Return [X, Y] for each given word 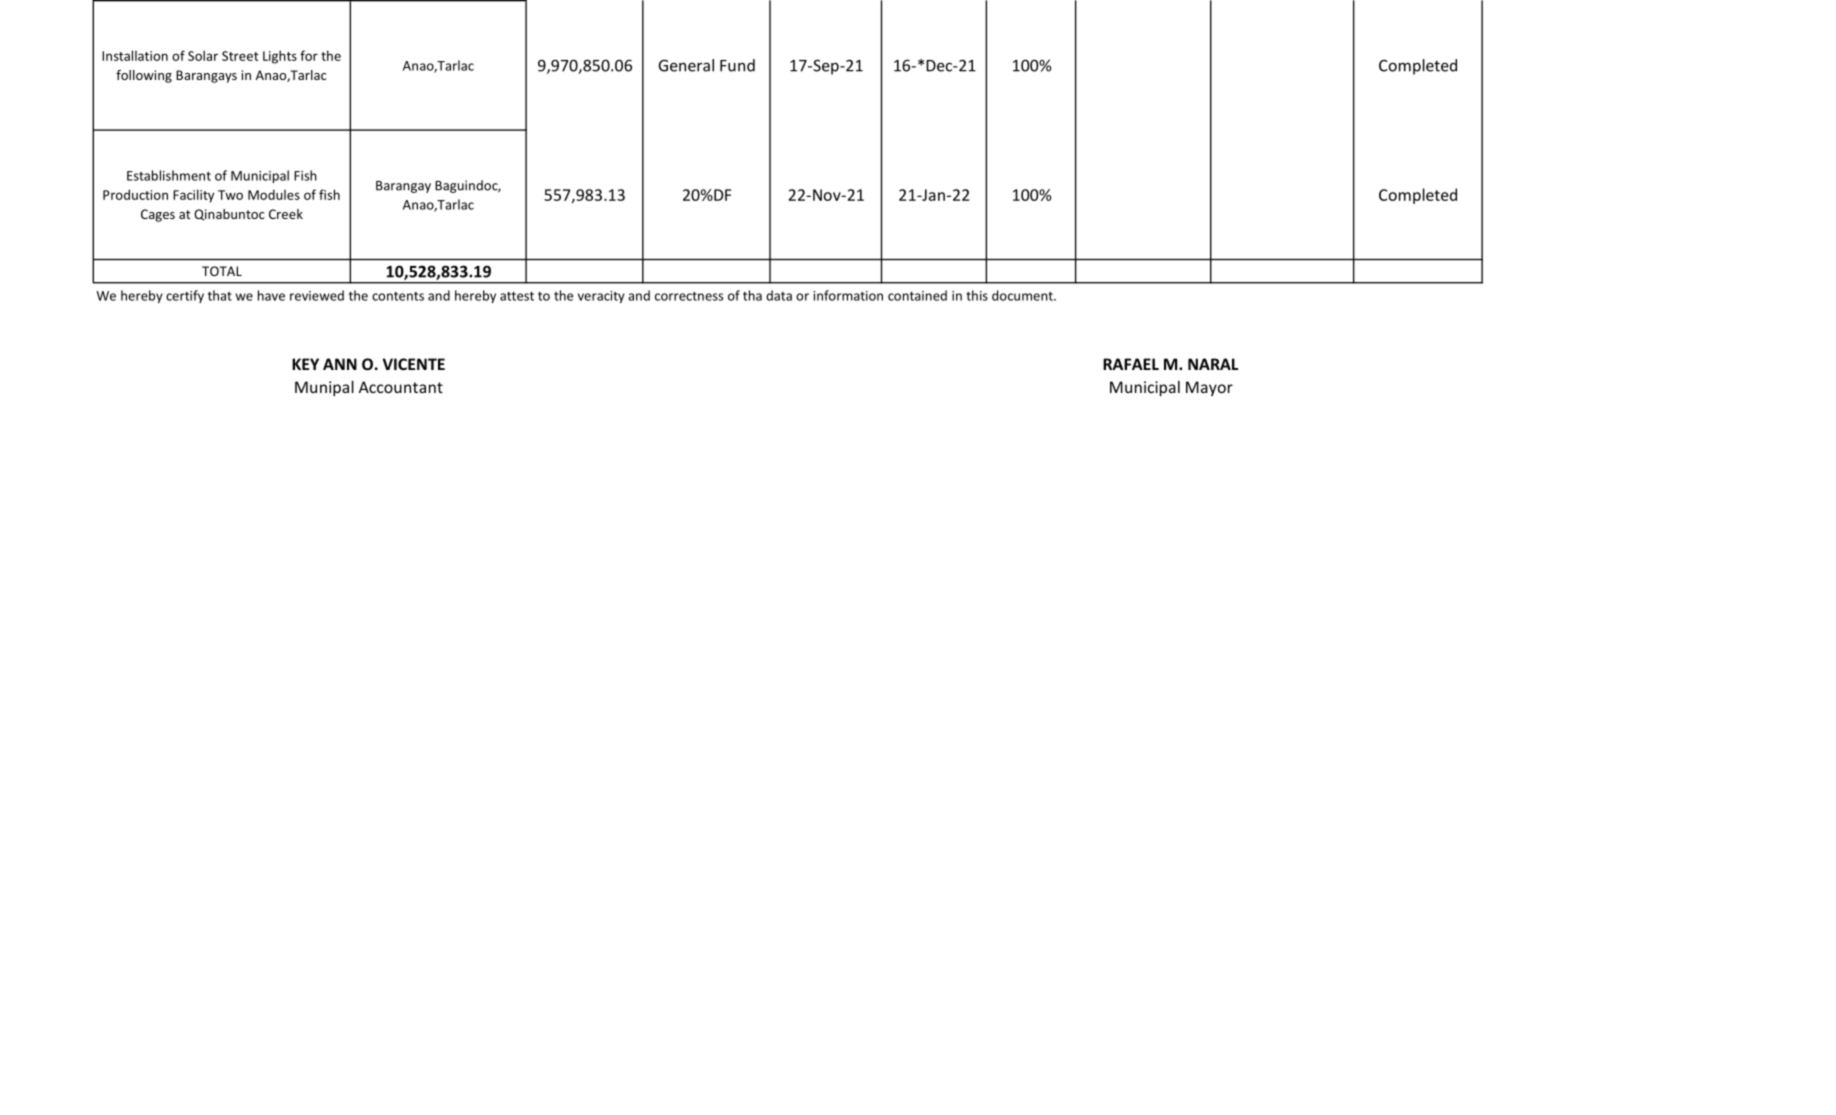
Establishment [169, 175]
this [977, 295]
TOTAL [222, 271]
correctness [689, 296]
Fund [737, 65]
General [686, 65]
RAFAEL [1131, 364]
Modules [274, 194]
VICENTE [414, 364]
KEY [305, 364]
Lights [280, 57]
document [1023, 295]
